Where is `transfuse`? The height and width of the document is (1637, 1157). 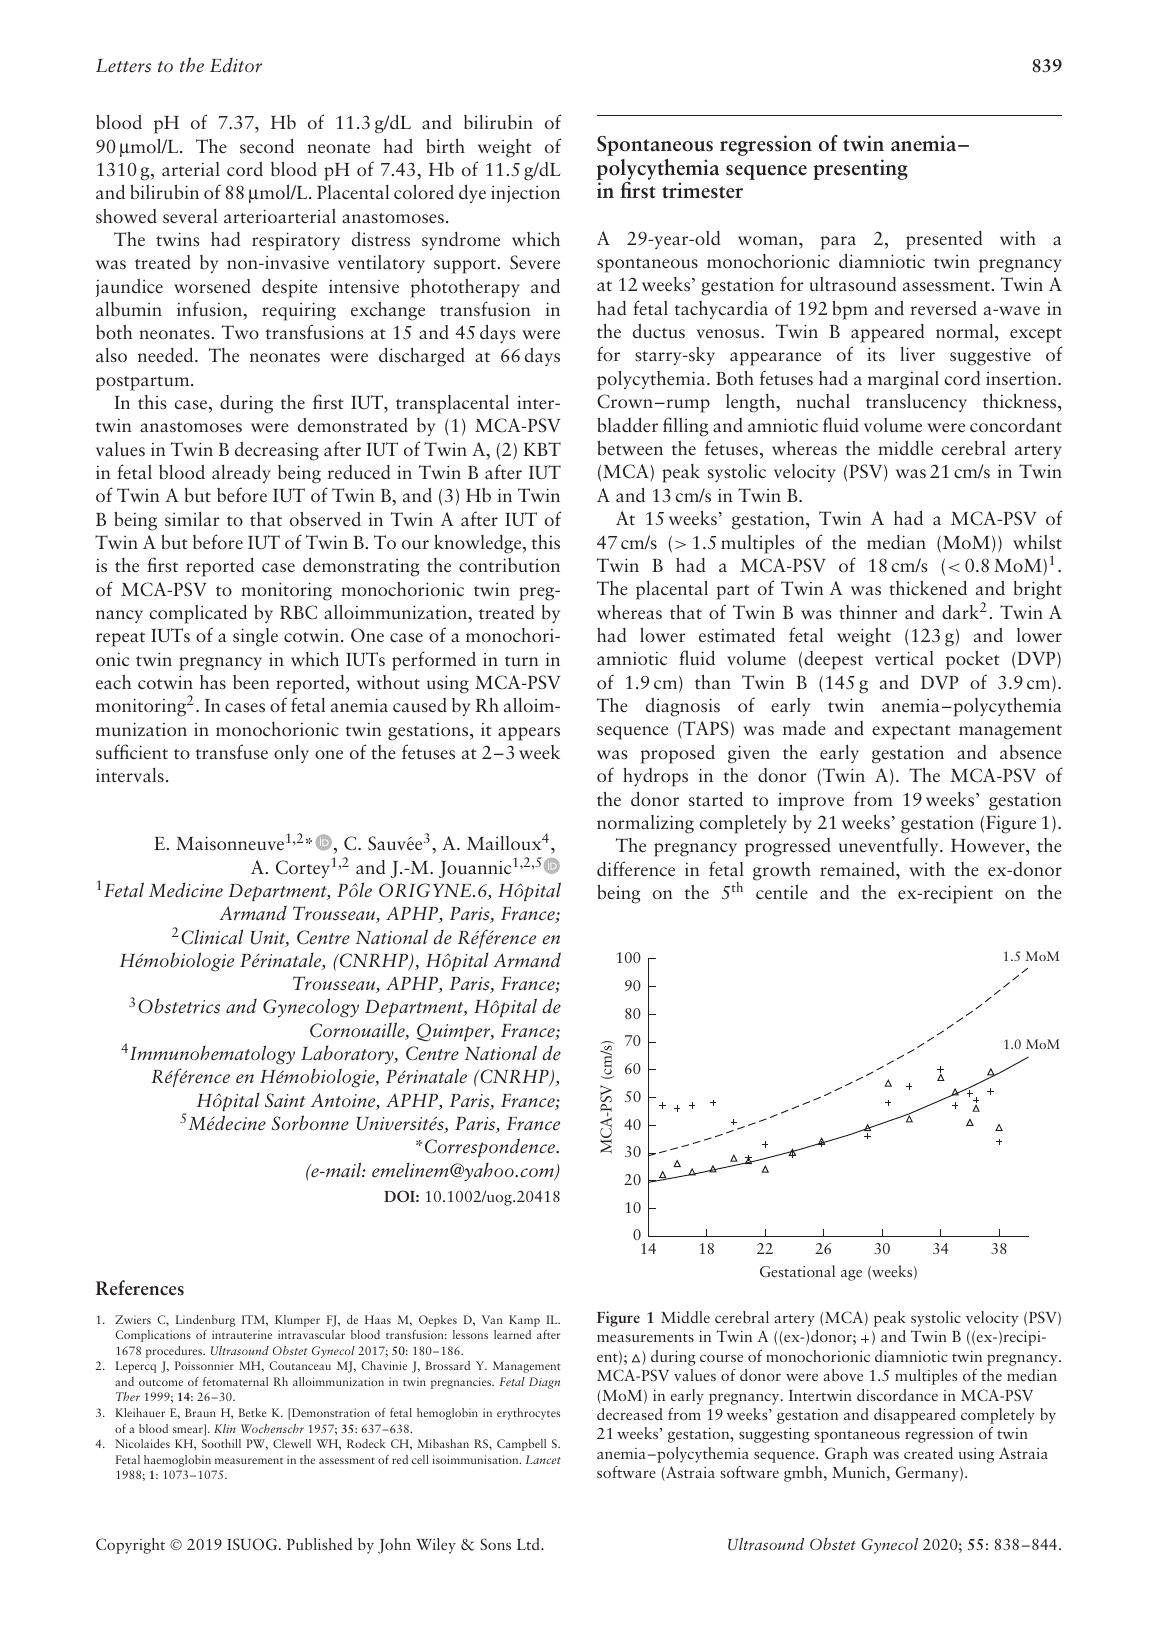 transfuse is located at coordinates (232, 752).
